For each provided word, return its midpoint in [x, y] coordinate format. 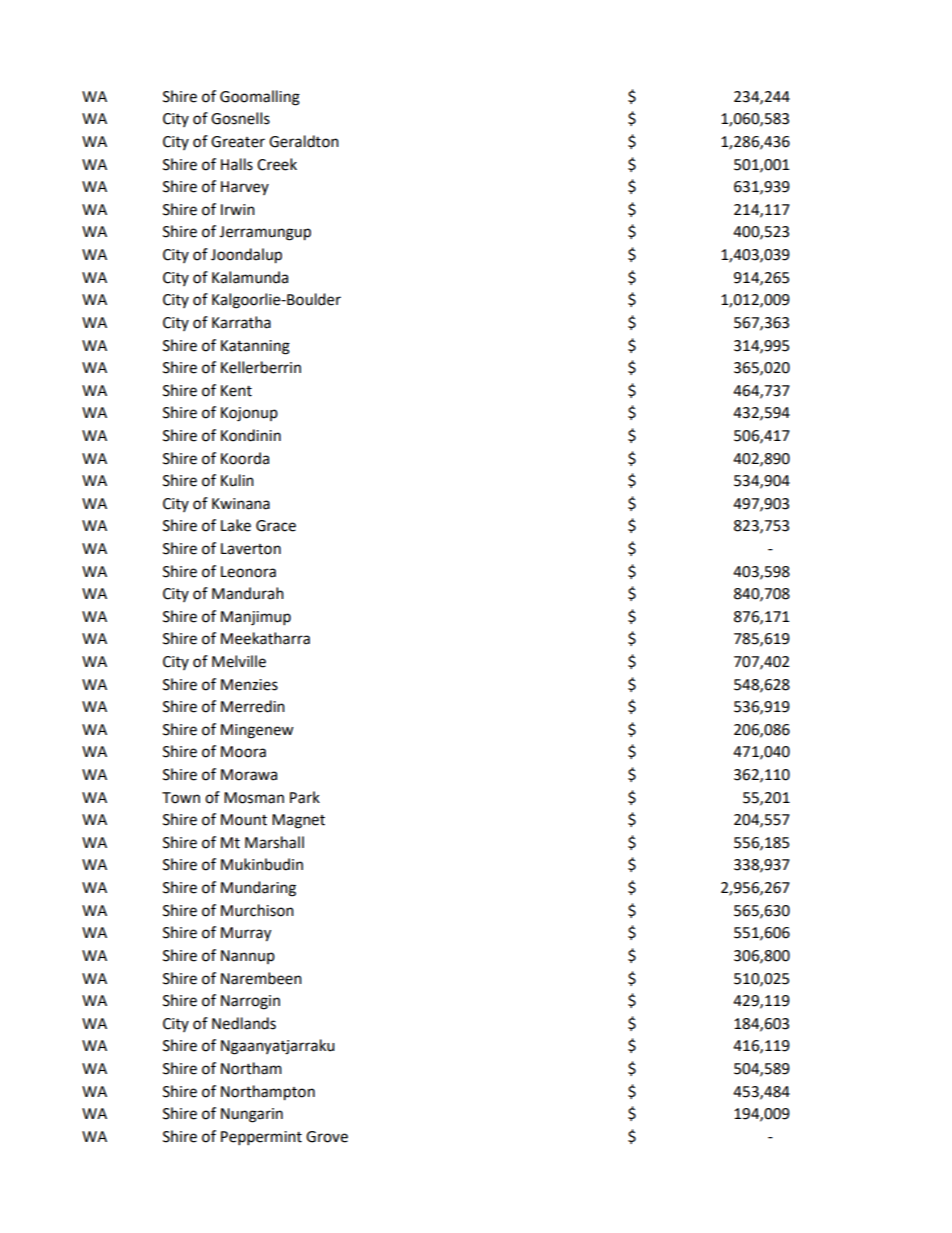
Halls [237, 164]
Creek [277, 164]
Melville [239, 661]
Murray [246, 934]
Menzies [249, 685]
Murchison [257, 910]
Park [305, 797]
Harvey [245, 188]
